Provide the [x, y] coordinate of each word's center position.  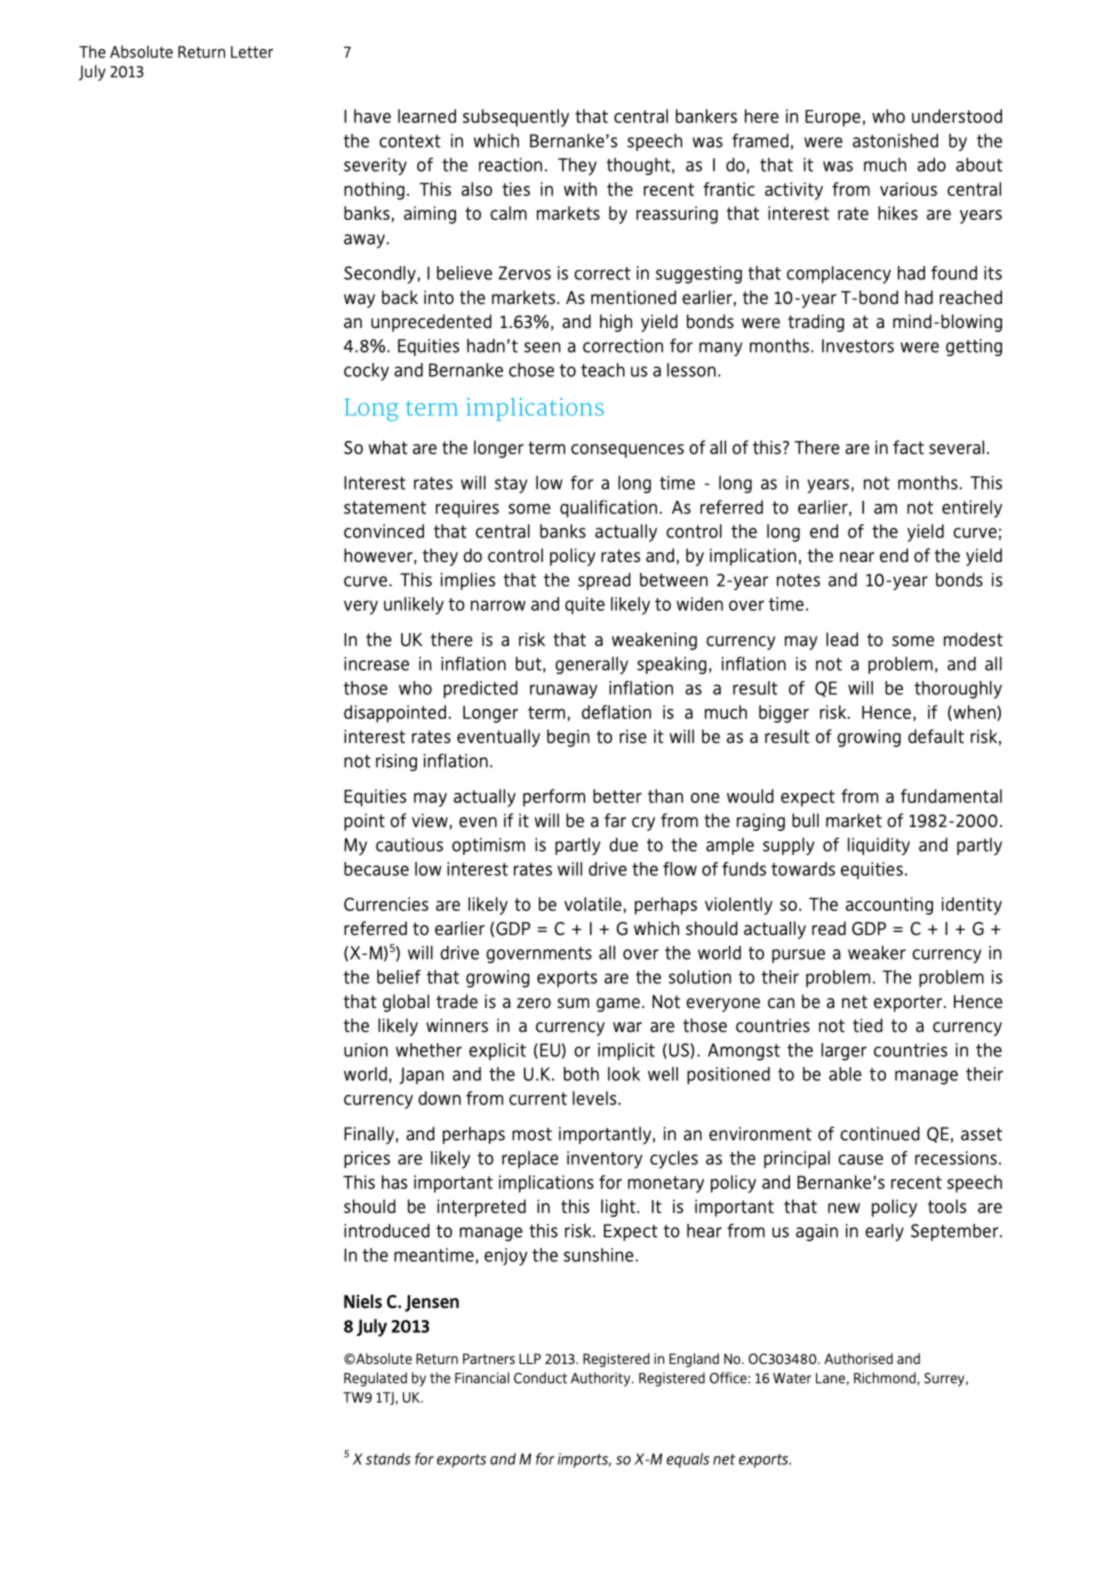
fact [908, 447]
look [624, 1074]
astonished [895, 141]
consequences [627, 451]
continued [880, 1134]
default [936, 736]
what [388, 447]
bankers [706, 116]
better [617, 796]
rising [396, 762]
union [366, 1050]
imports [584, 1460]
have [372, 116]
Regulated [375, 1379]
